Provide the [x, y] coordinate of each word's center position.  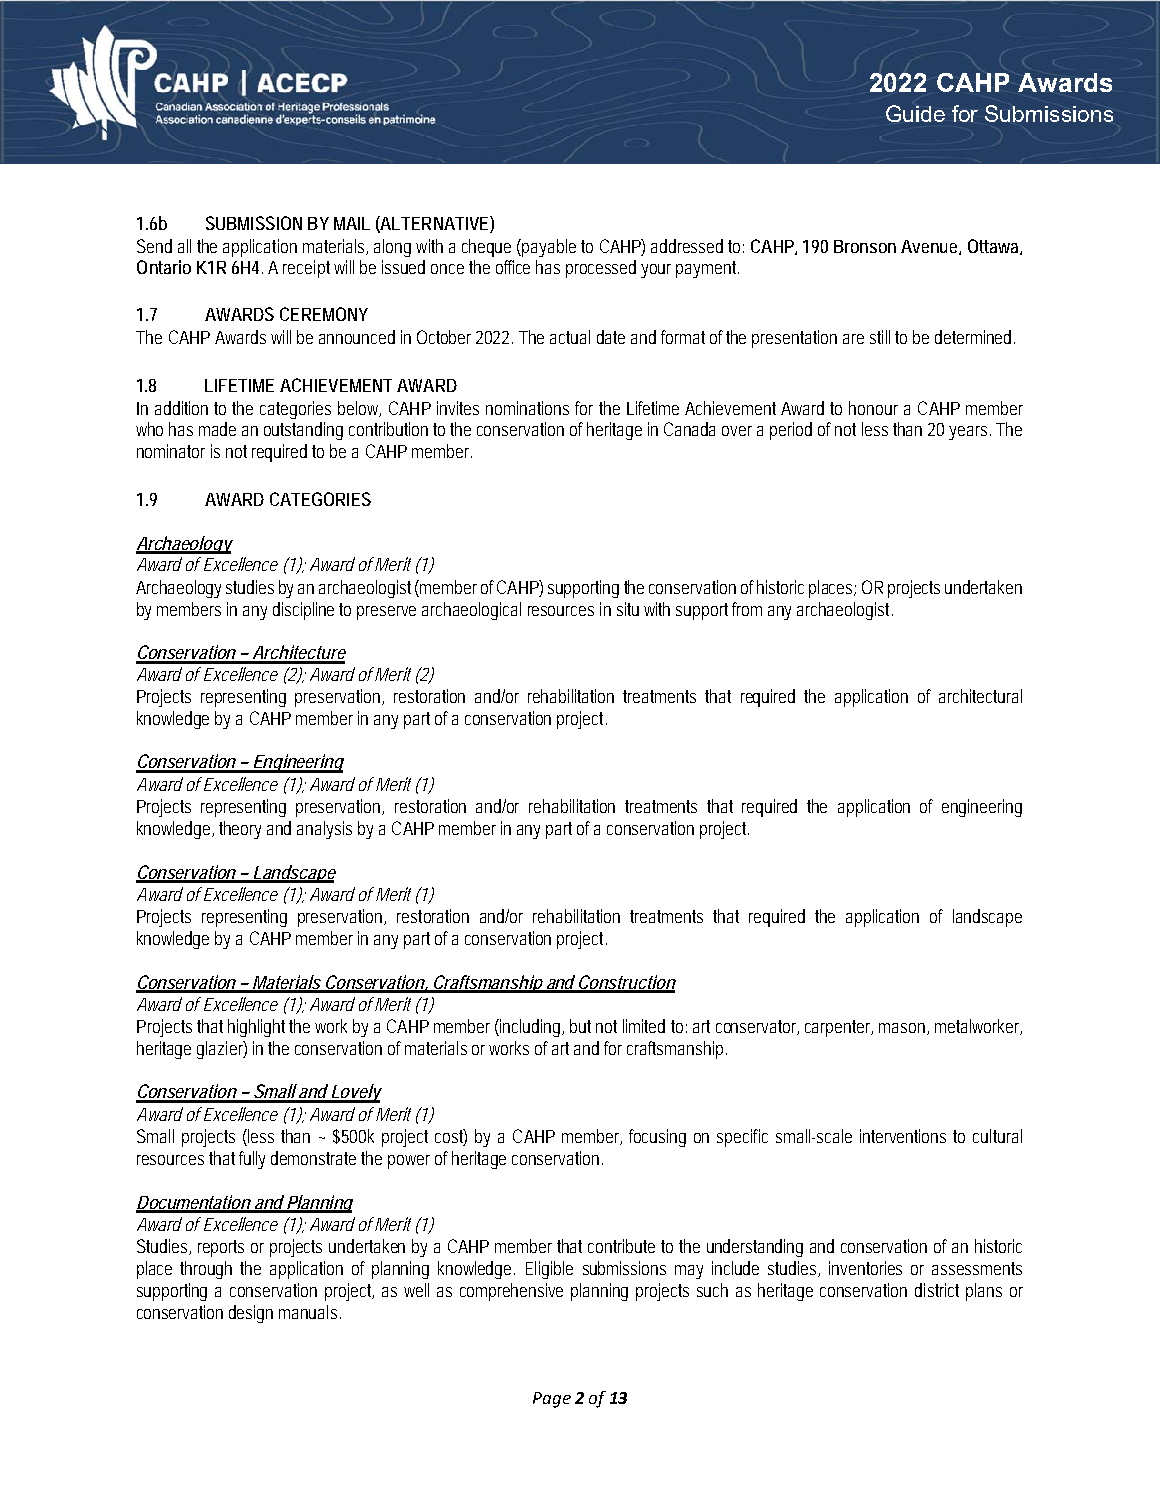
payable [549, 248]
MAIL [352, 223]
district [937, 1290]
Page [552, 1400]
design [251, 1314]
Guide [915, 113]
